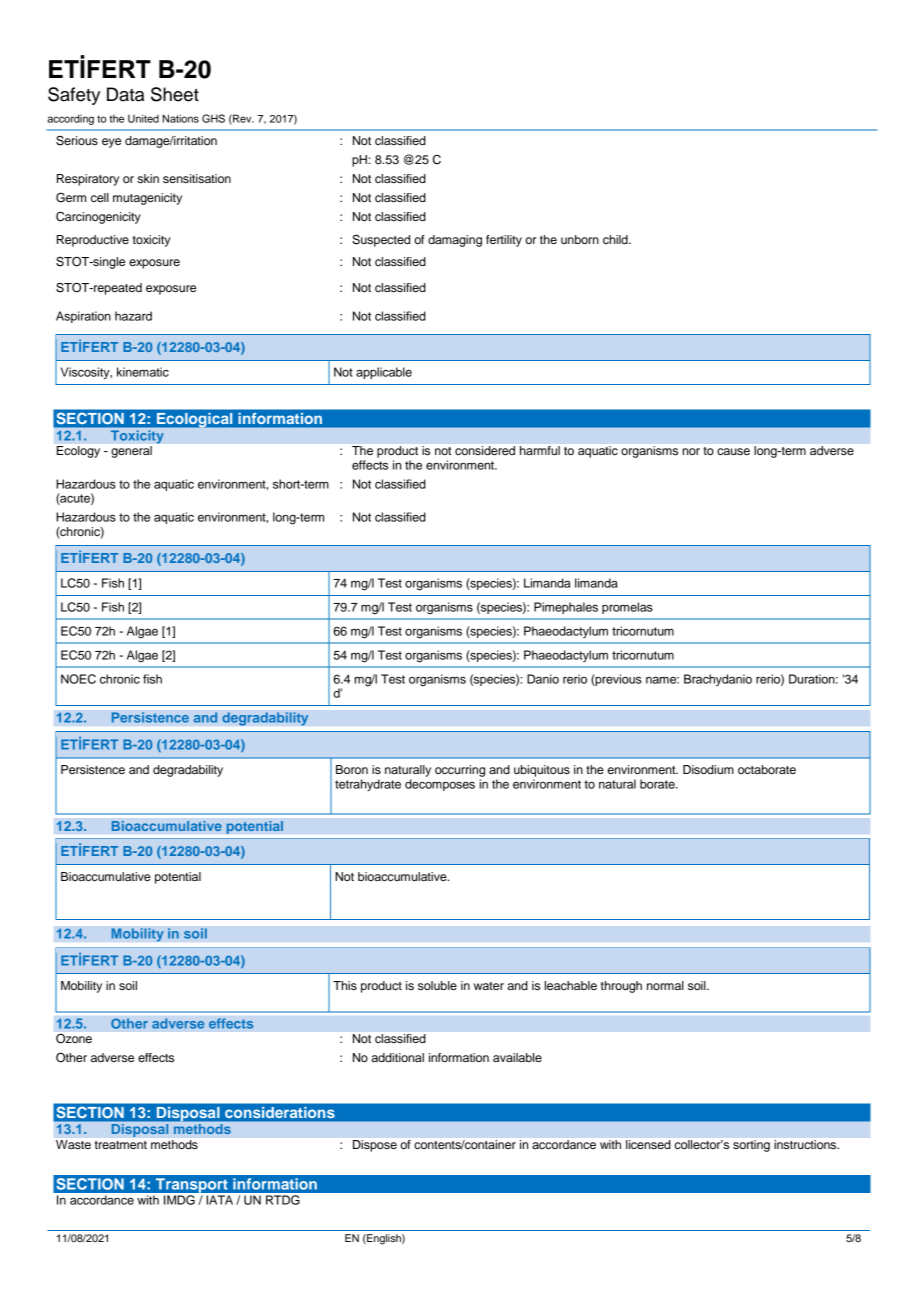 The width and height of the screenshot is (924, 1308). What do you see at coordinates (708, 769) in the screenshot?
I see `Disodium` at bounding box center [708, 769].
